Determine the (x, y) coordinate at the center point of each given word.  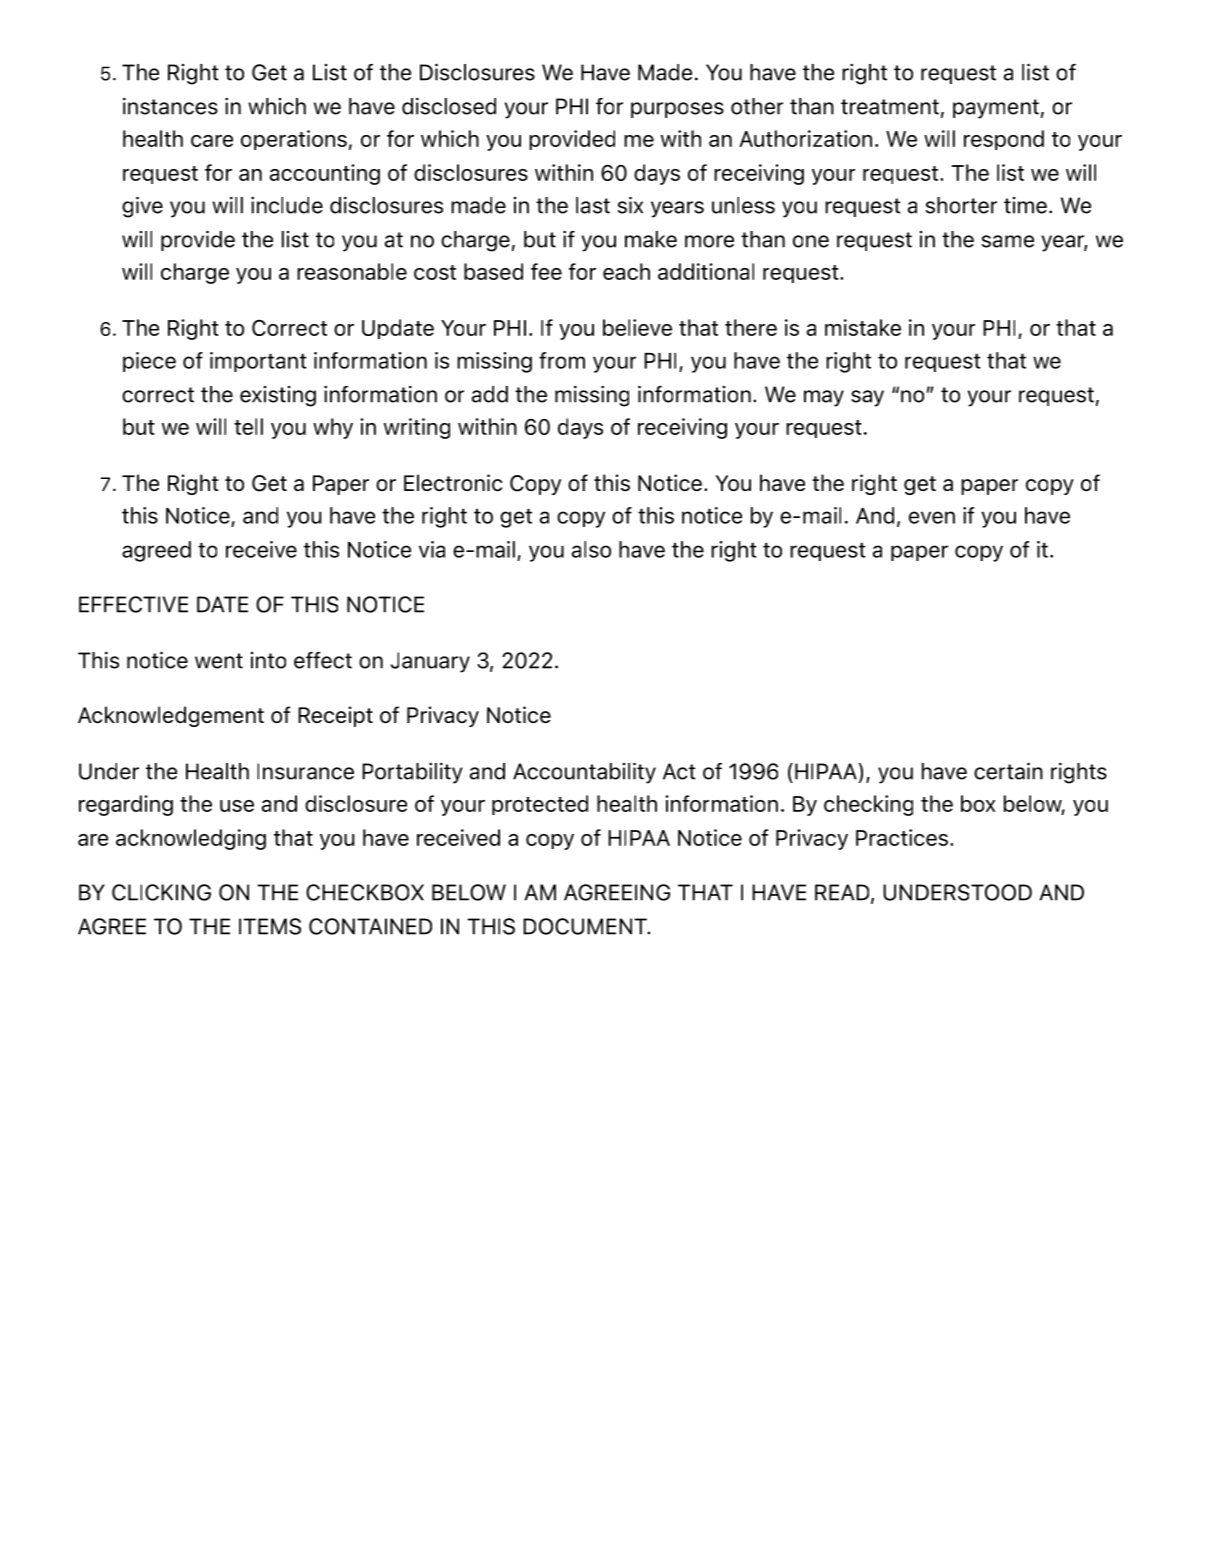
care (212, 141)
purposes (677, 110)
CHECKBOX (365, 892)
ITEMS (270, 926)
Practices (902, 837)
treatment (890, 107)
